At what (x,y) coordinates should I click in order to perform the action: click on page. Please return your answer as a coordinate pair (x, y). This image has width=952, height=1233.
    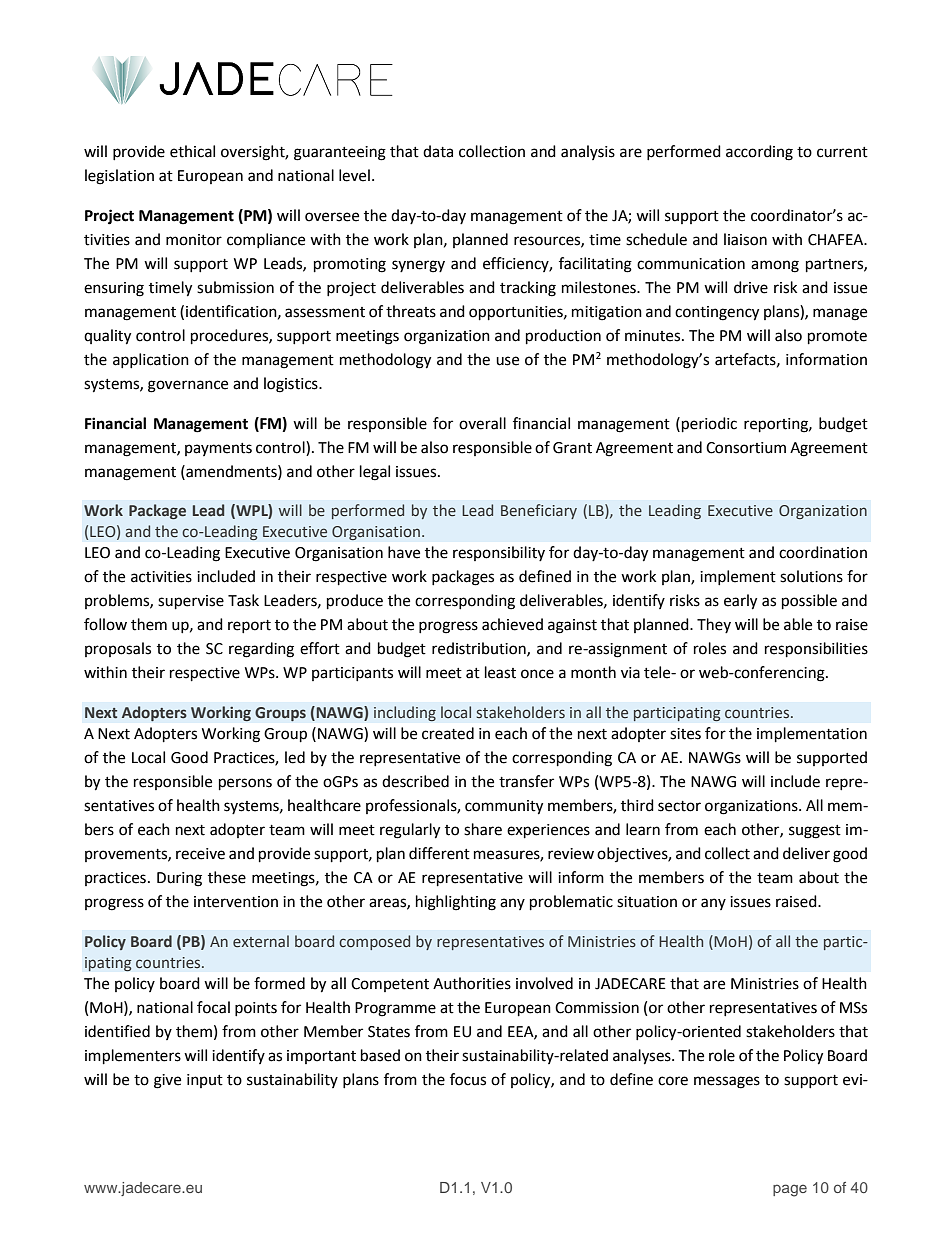
    Looking at the image, I should click on (790, 1190).
